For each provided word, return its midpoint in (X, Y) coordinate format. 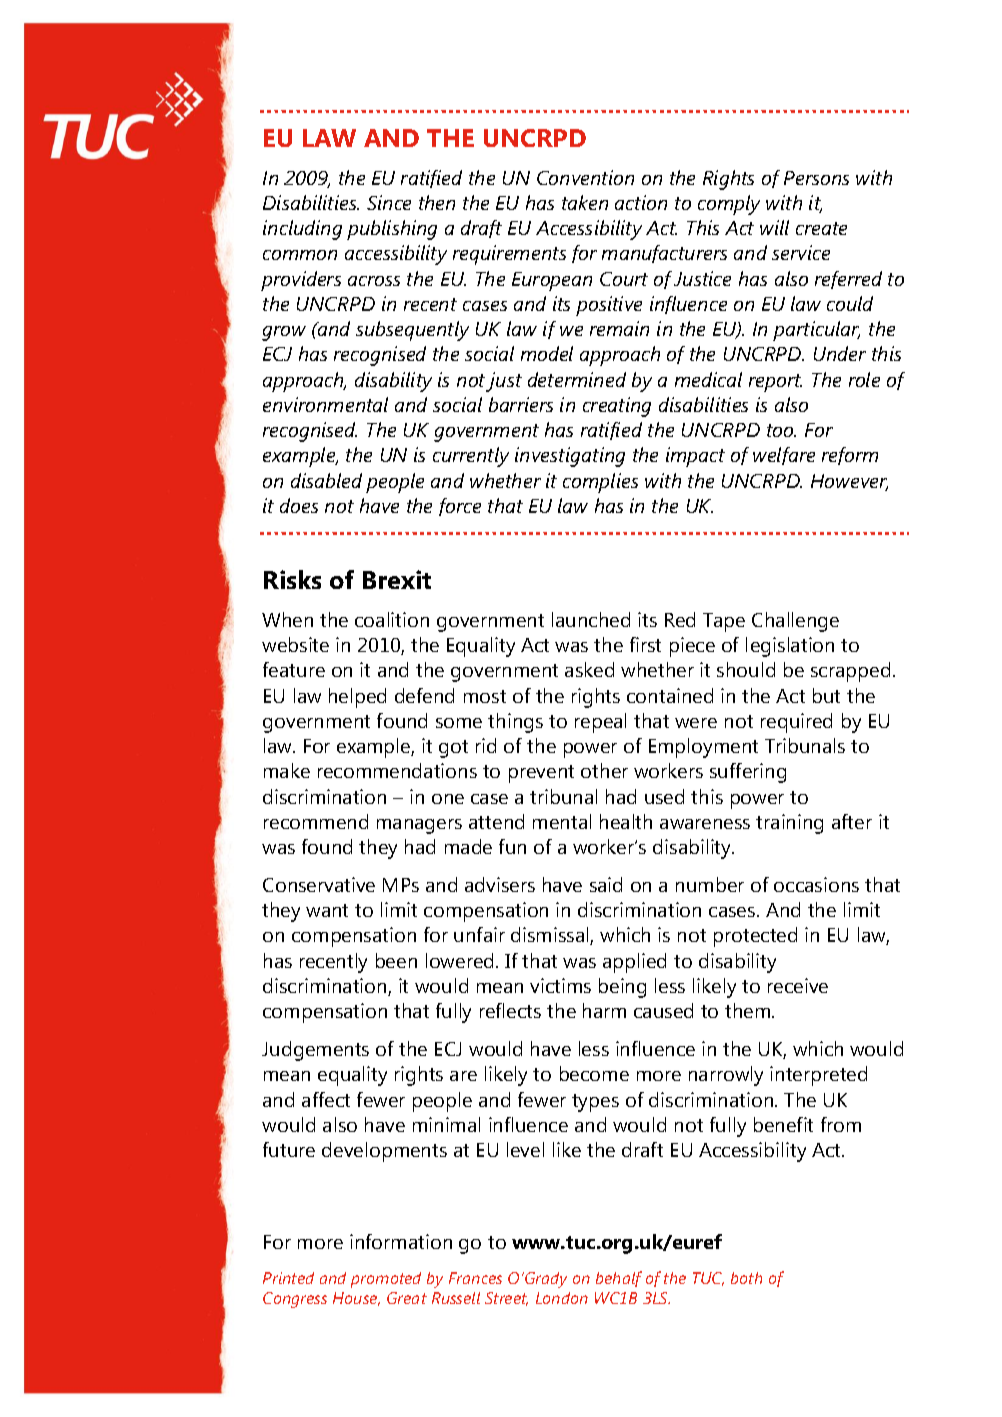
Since (389, 202)
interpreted (818, 1076)
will (774, 227)
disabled (326, 480)
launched (591, 619)
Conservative (319, 884)
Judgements (315, 1051)
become (594, 1073)
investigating (570, 457)
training (789, 824)
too (781, 430)
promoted (386, 1280)
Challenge (795, 622)
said (606, 884)
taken (585, 202)
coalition (392, 619)
